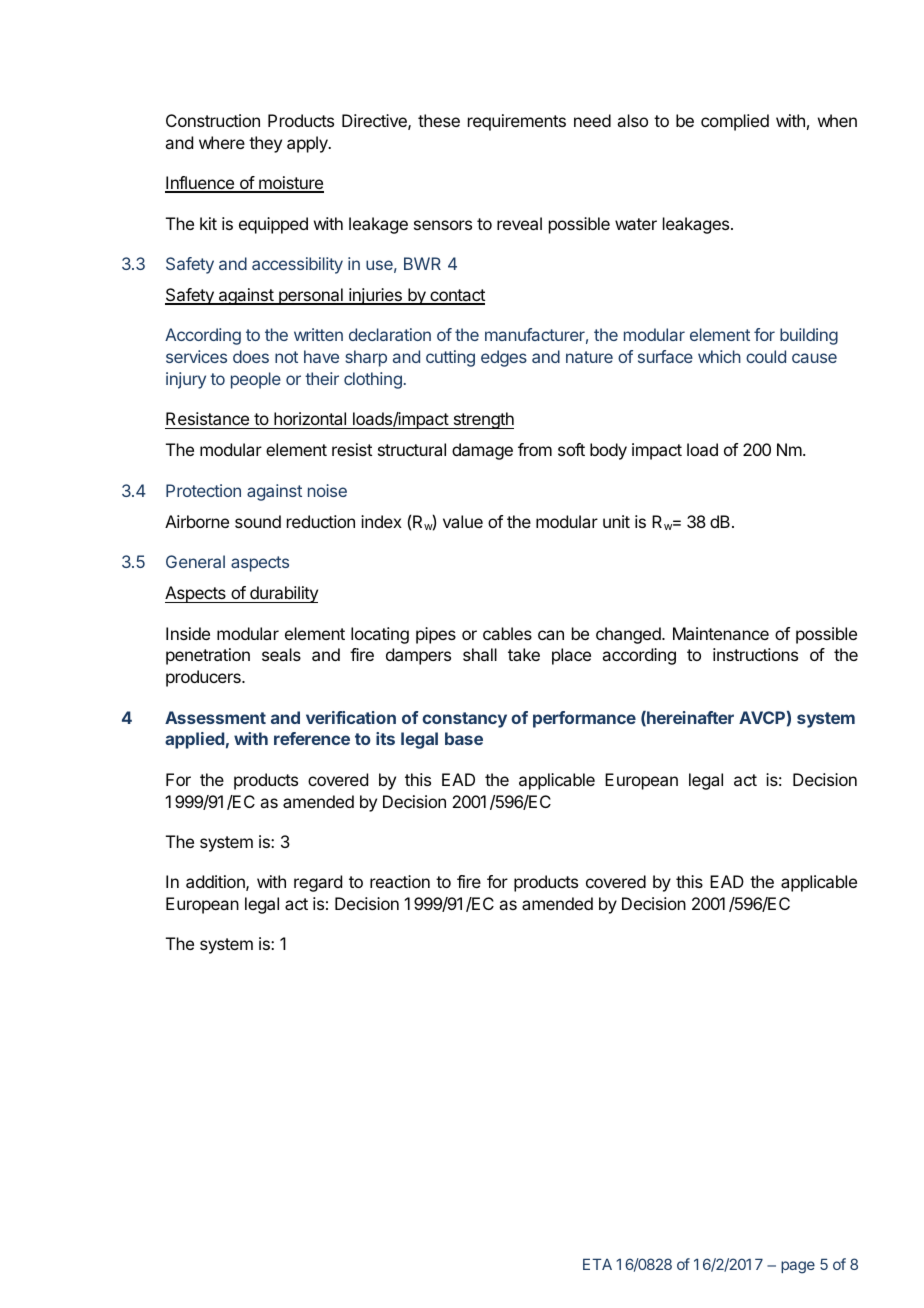 The image size is (924, 1308). What do you see at coordinates (798, 1267) in the page?
I see `page` at bounding box center [798, 1267].
